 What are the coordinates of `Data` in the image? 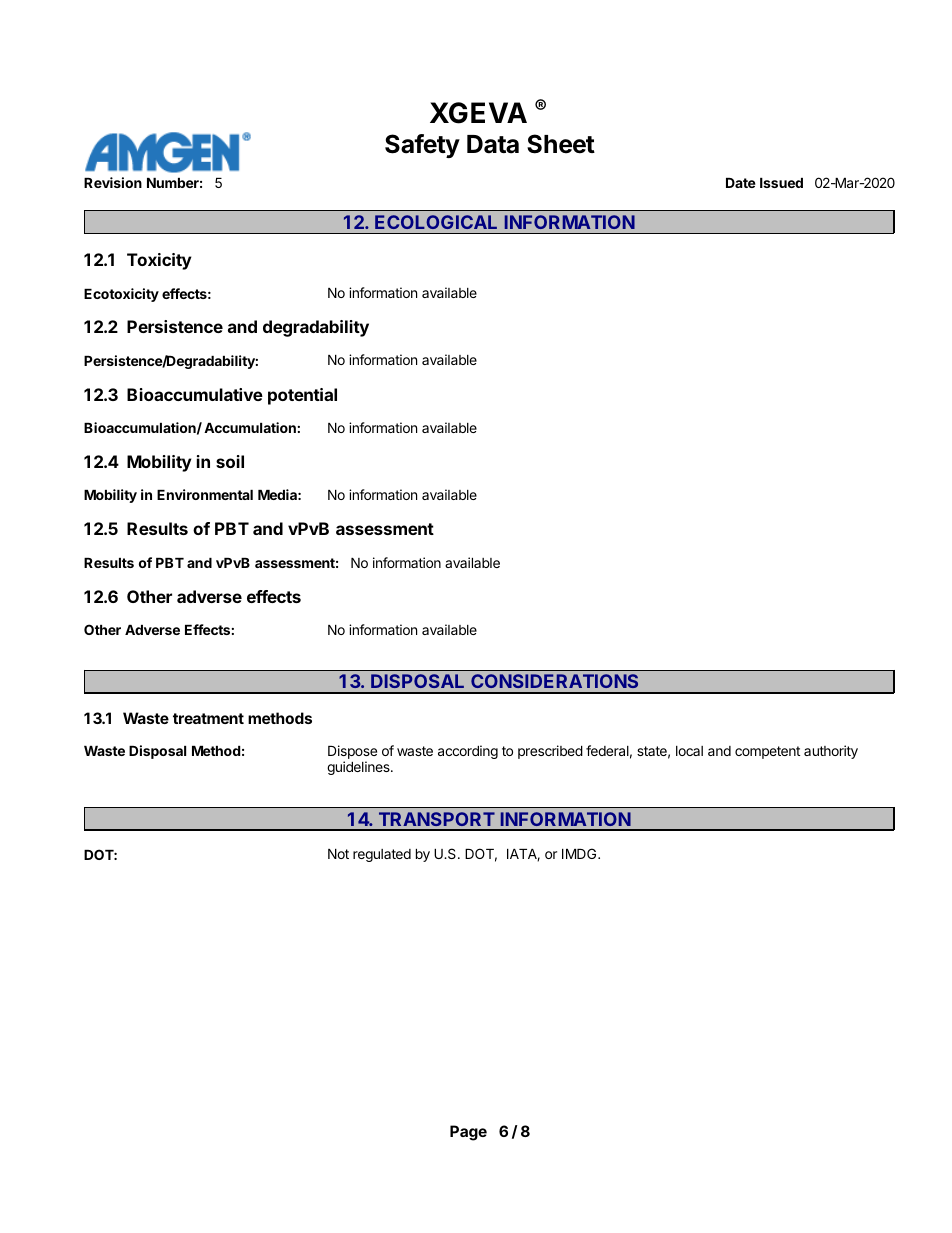 It's located at (493, 144).
